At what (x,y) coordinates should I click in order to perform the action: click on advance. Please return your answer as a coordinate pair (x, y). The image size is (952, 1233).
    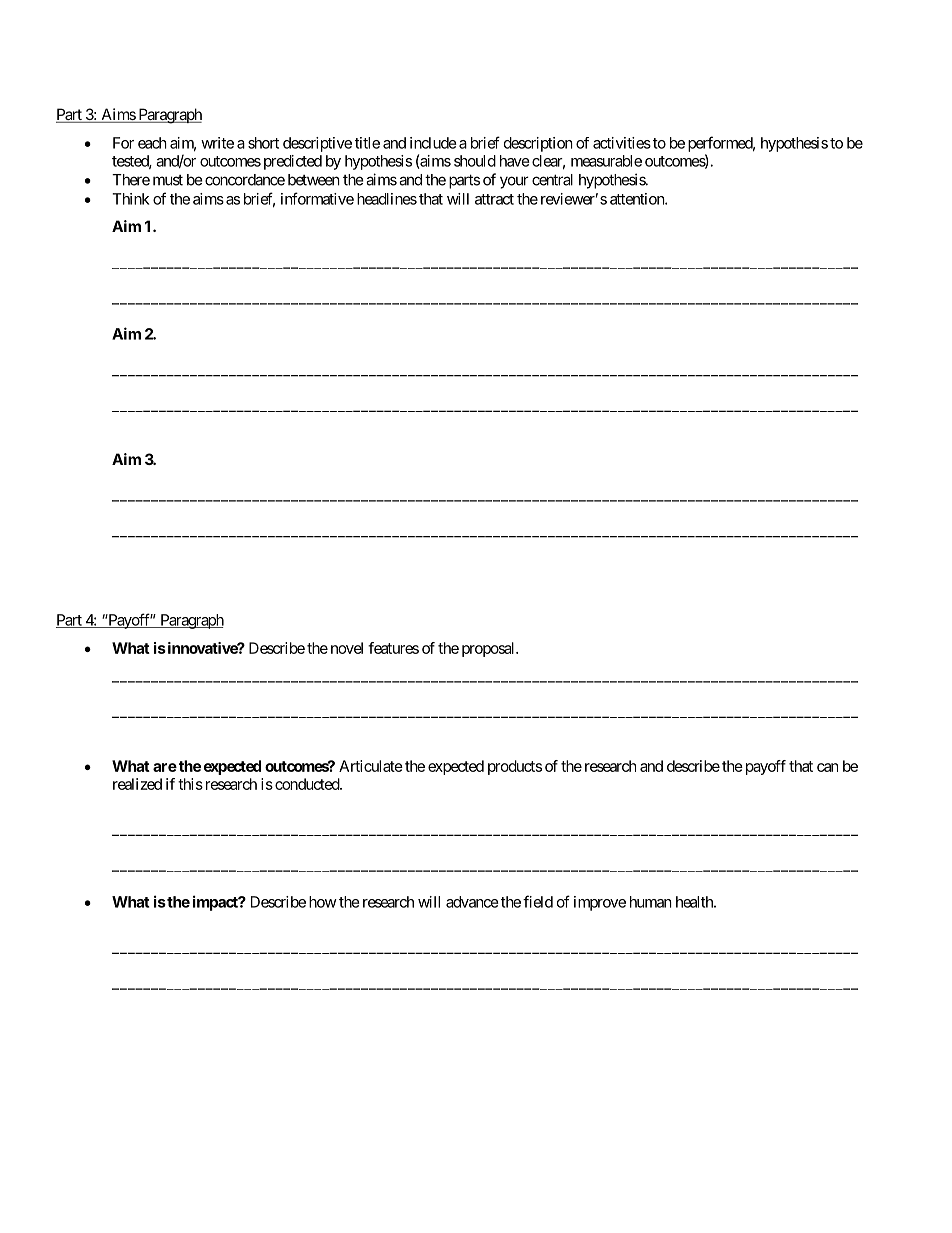
    Looking at the image, I should click on (472, 902).
